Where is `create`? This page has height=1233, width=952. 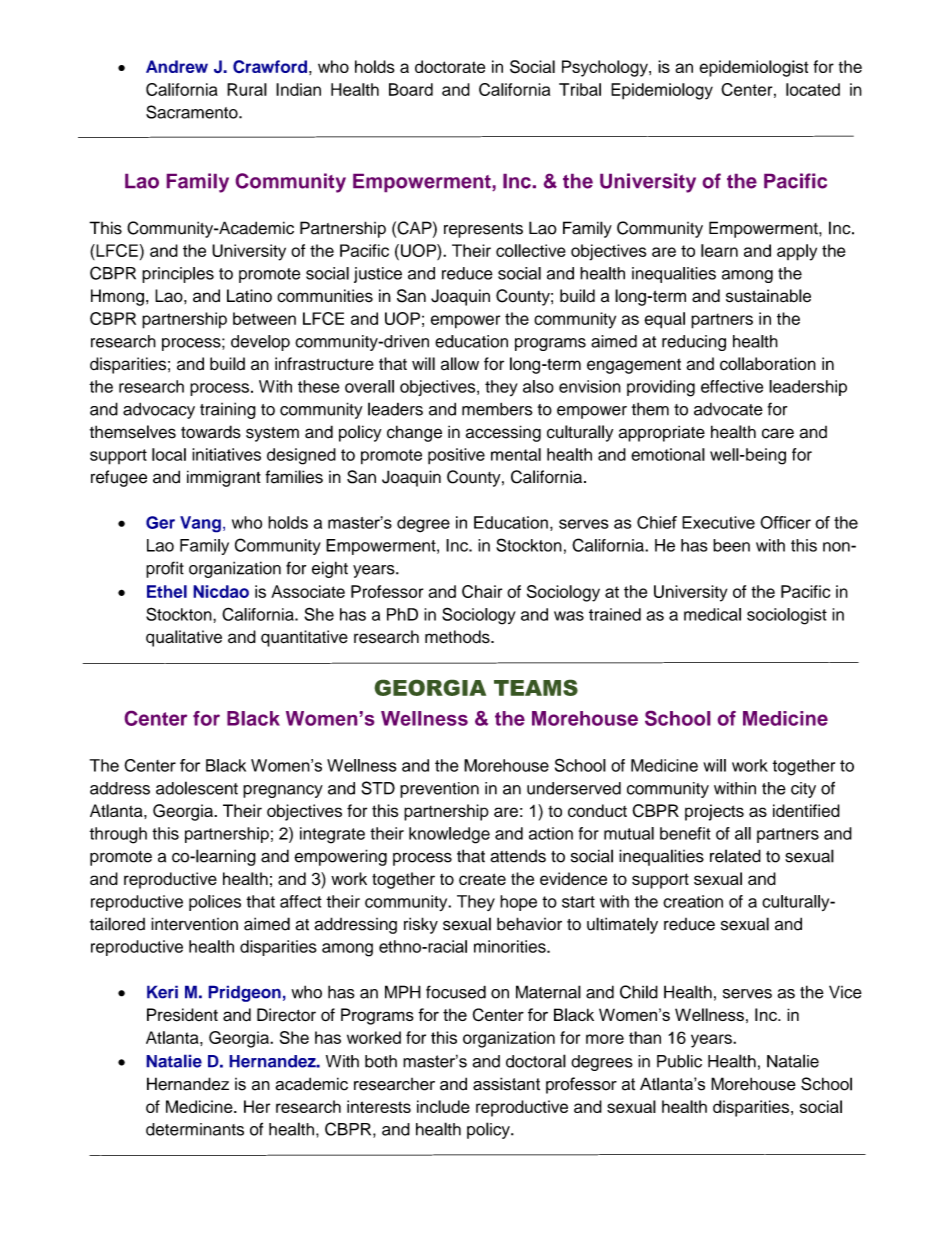 create is located at coordinates (482, 879).
